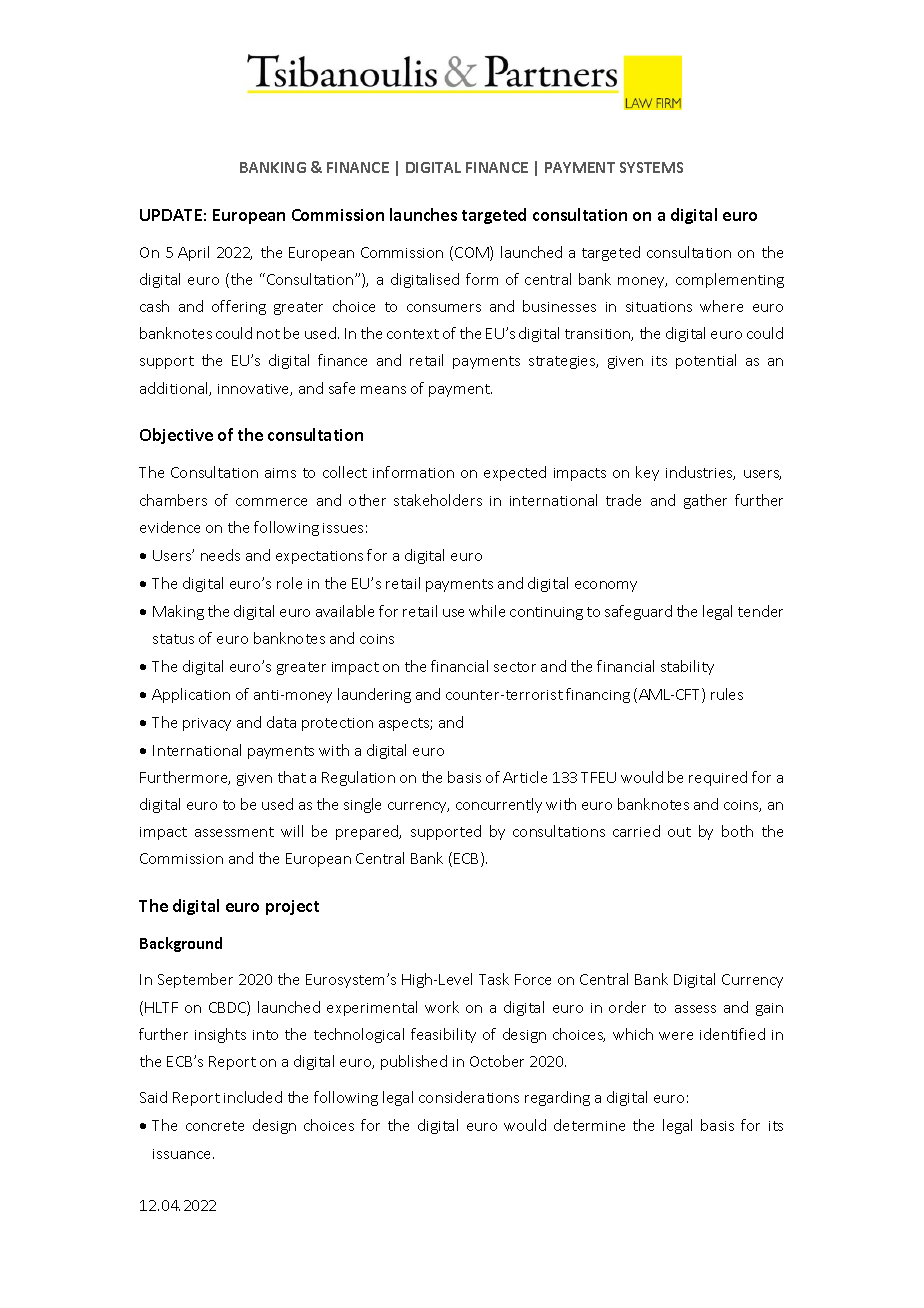  Describe the element at coordinates (499, 805) in the image. I see `concurrently` at that location.
